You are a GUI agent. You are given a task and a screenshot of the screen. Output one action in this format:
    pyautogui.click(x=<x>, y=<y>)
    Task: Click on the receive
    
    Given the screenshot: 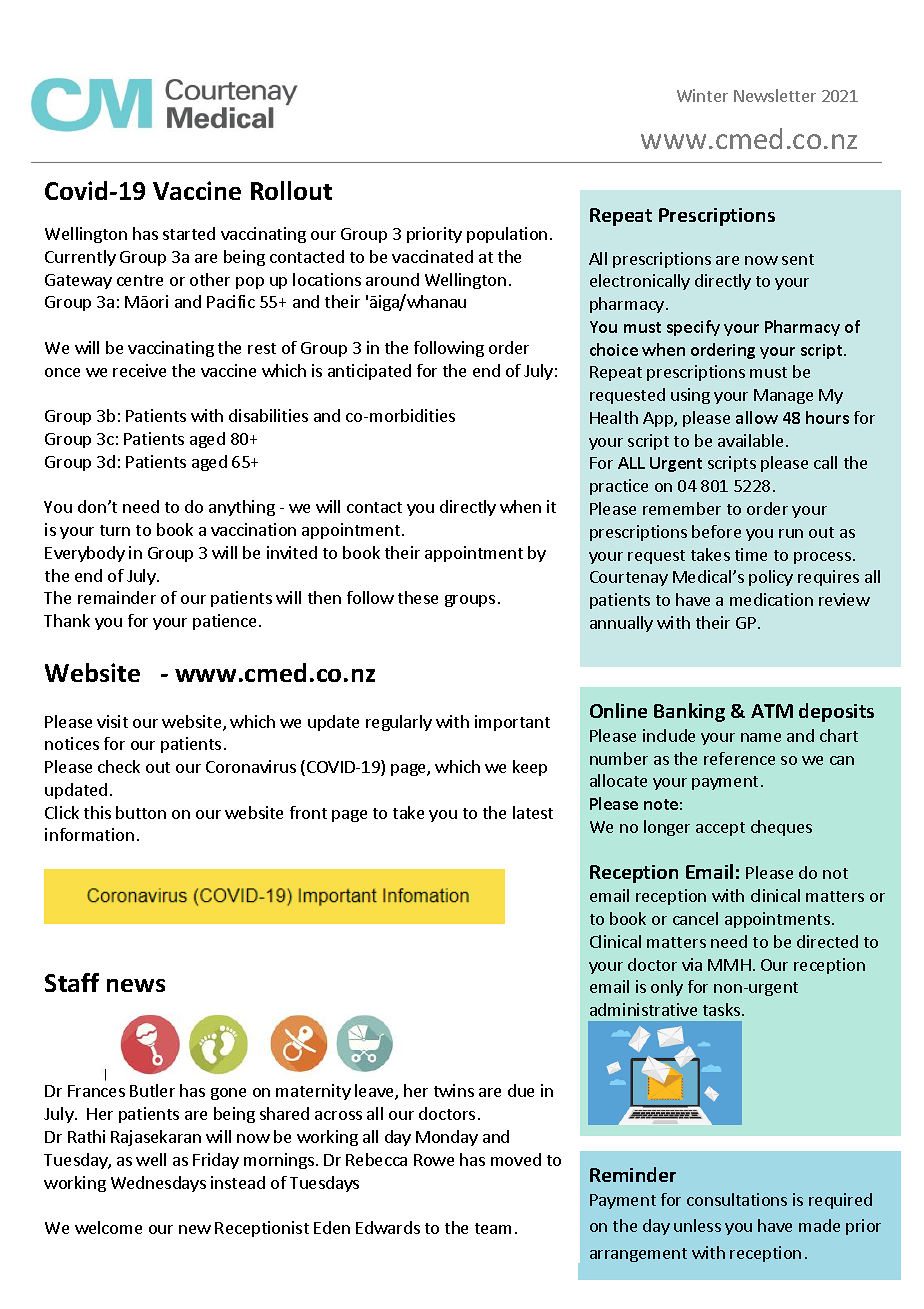 What is the action you would take?
    pyautogui.click(x=139, y=370)
